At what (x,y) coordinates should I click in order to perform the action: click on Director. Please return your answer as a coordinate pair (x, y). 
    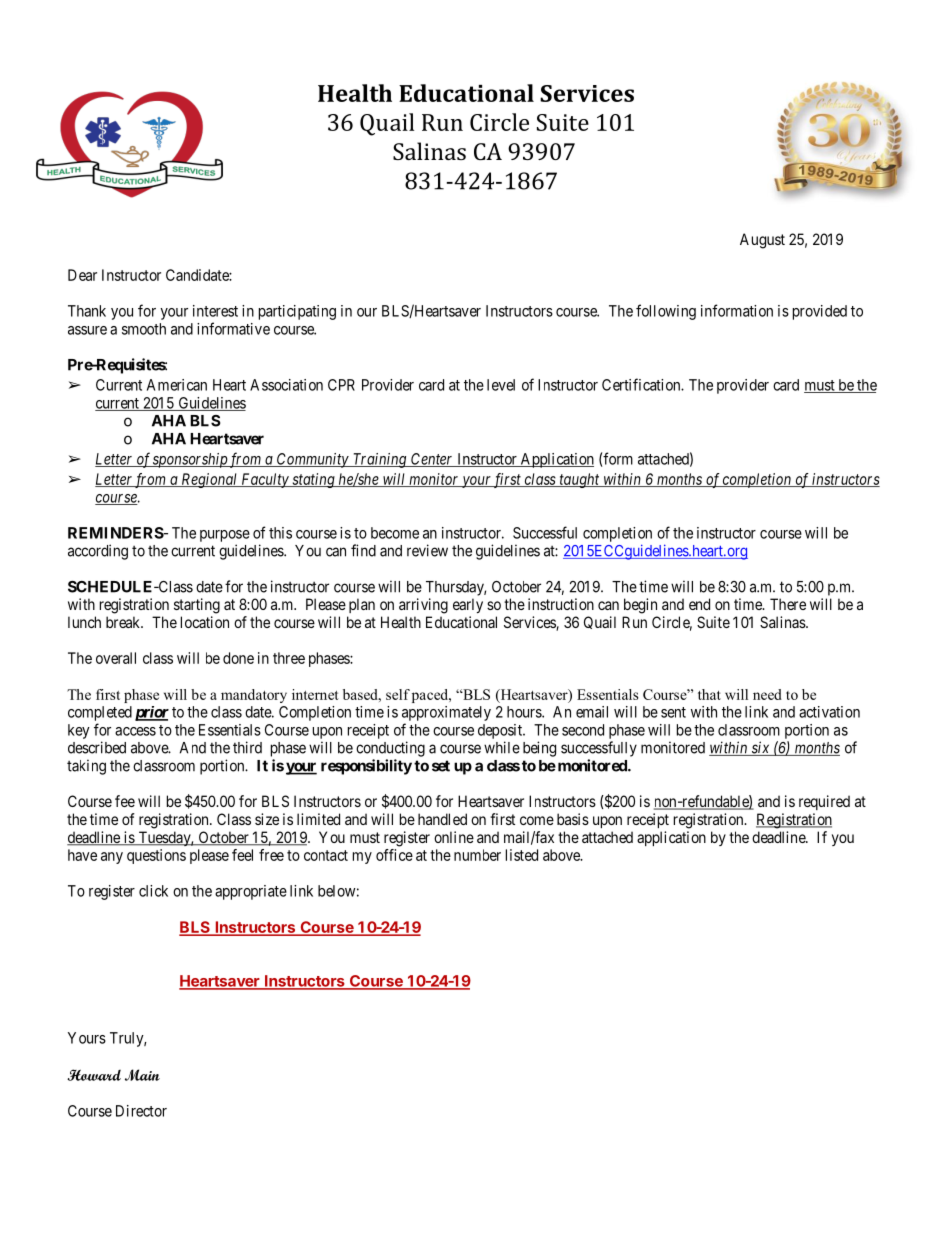
    Looking at the image, I should click on (141, 1111).
